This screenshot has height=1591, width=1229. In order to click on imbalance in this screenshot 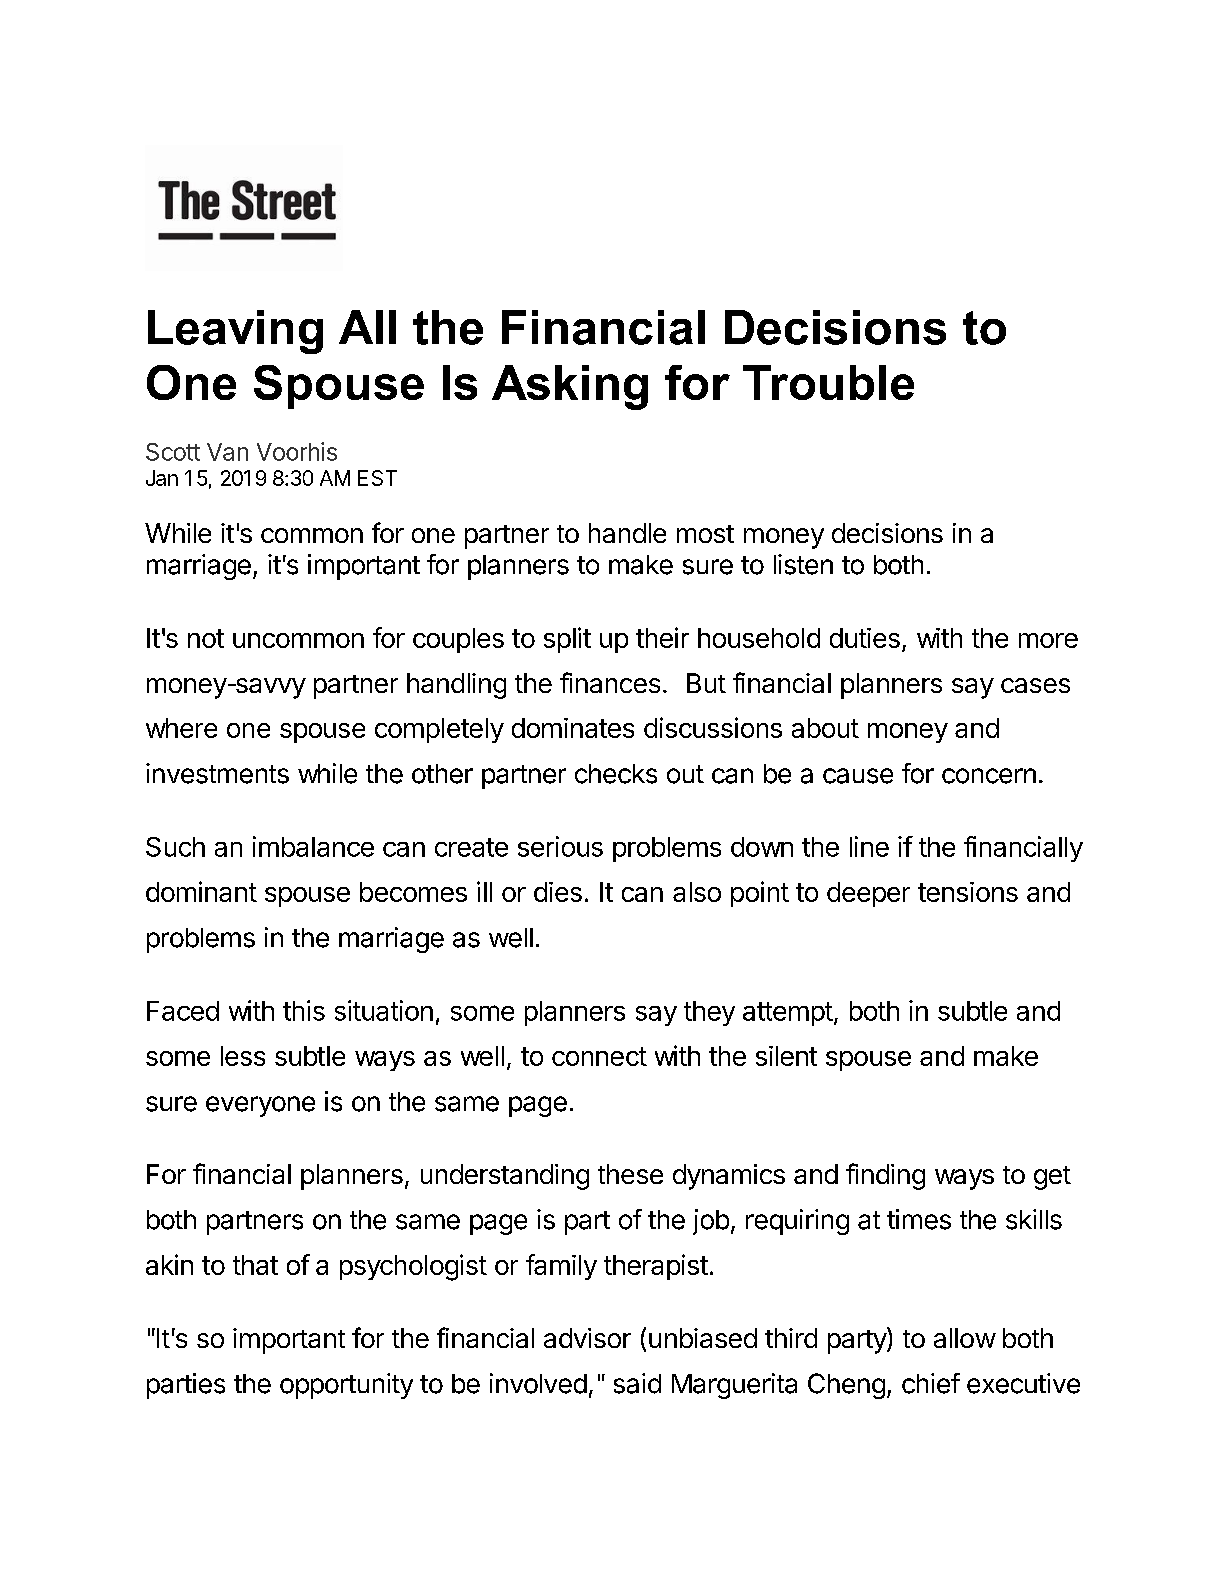, I will do `click(313, 846)`.
